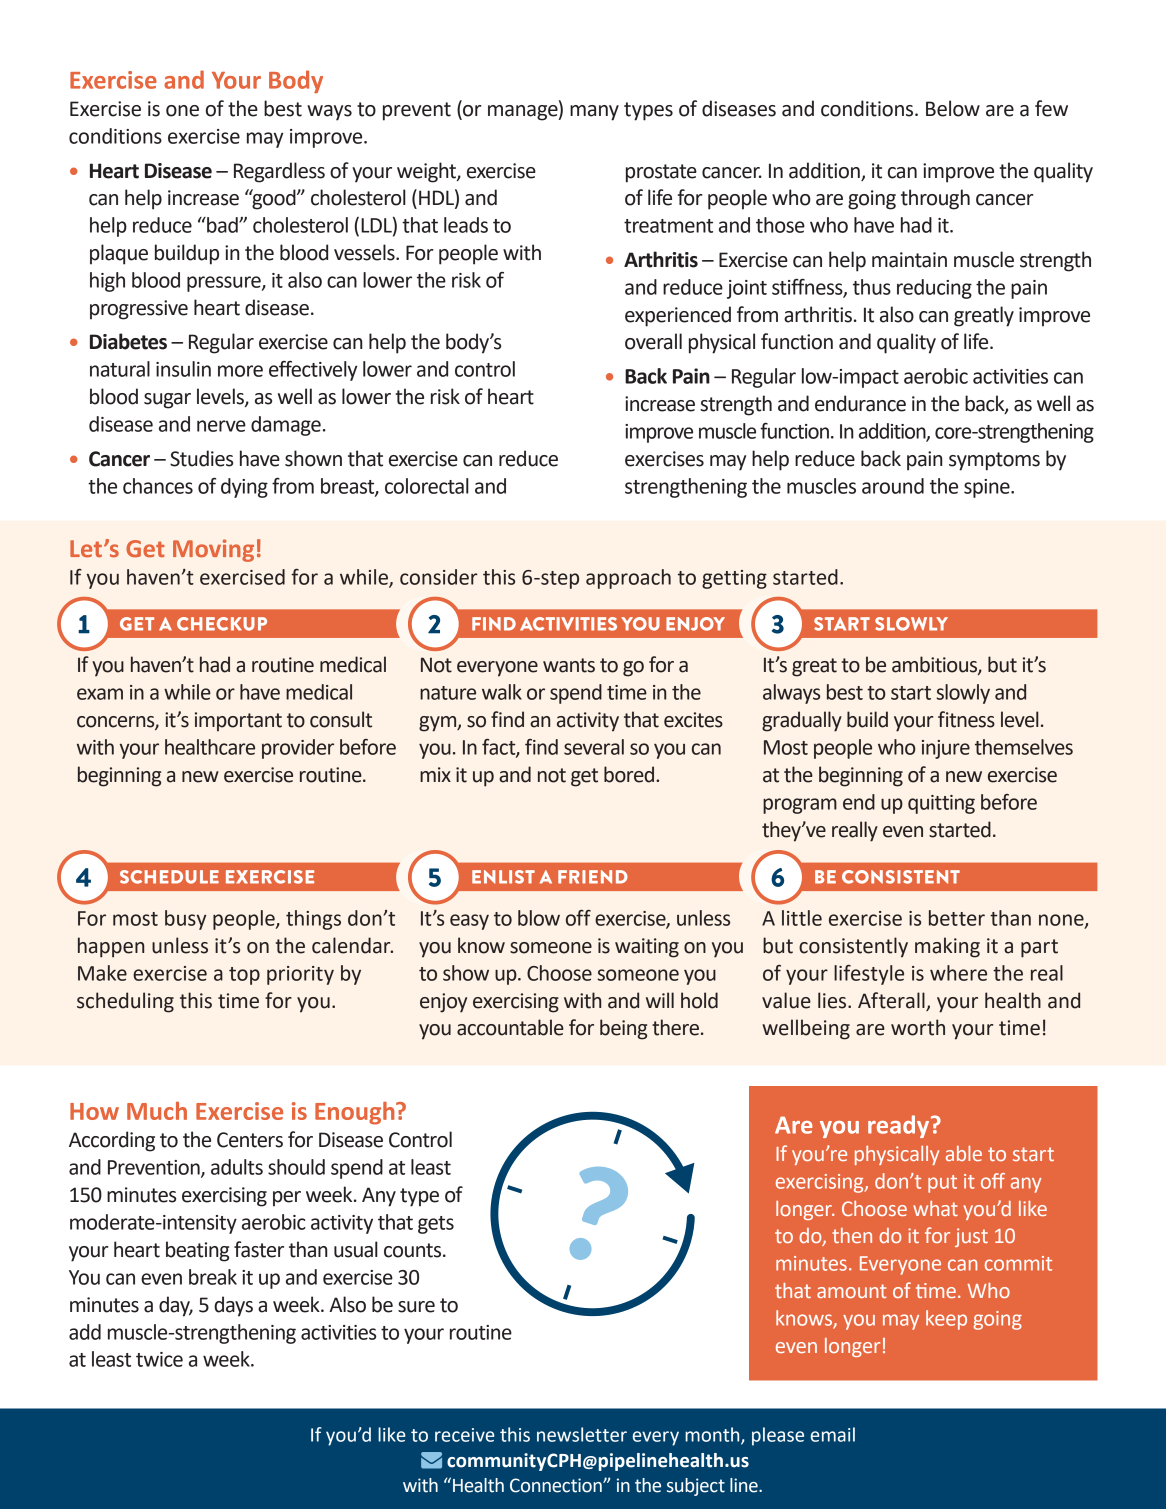 The width and height of the page is (1166, 1509). What do you see at coordinates (298, 749) in the page?
I see `provider` at bounding box center [298, 749].
